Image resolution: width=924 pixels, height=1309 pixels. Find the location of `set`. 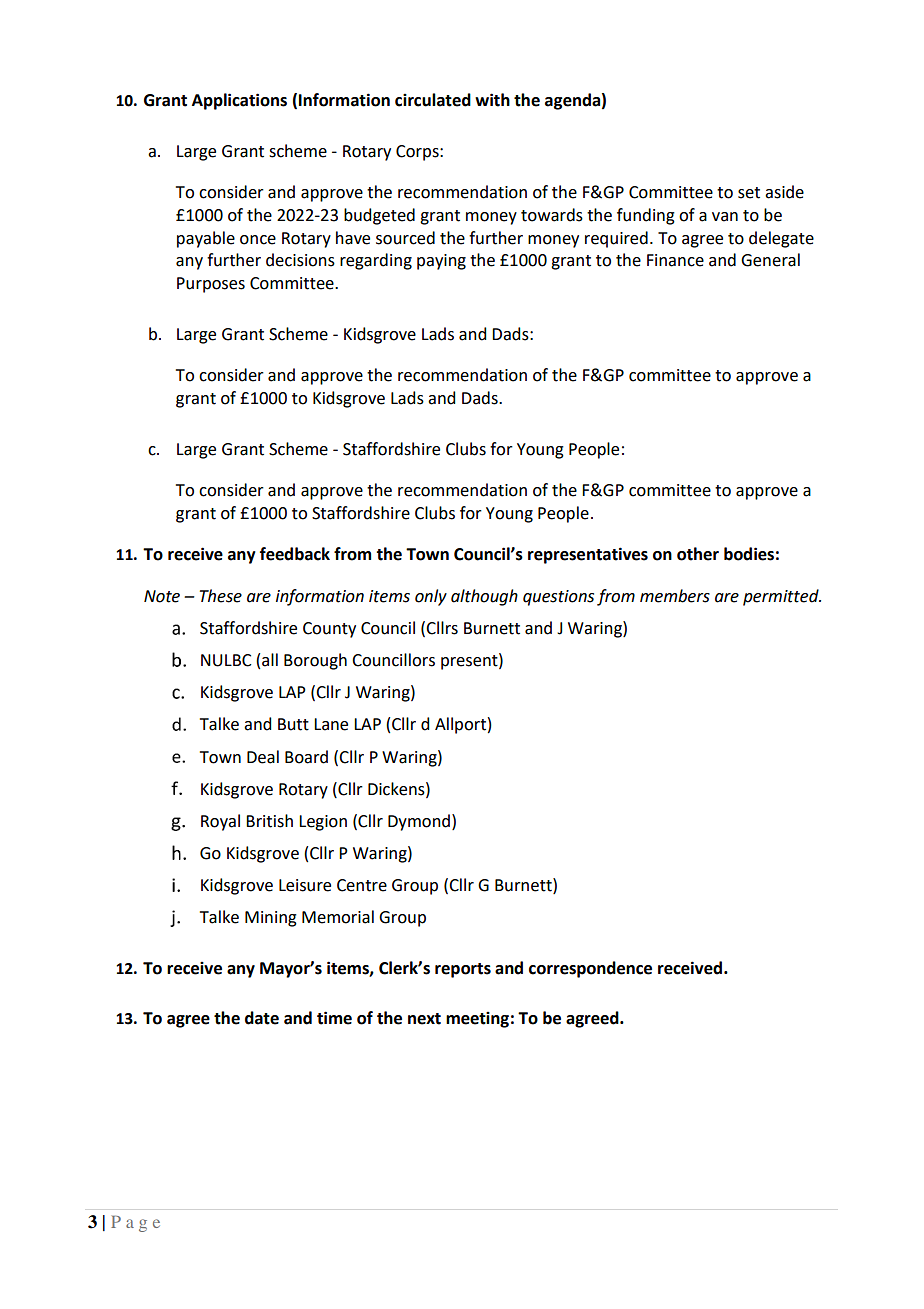

set is located at coordinates (749, 193).
